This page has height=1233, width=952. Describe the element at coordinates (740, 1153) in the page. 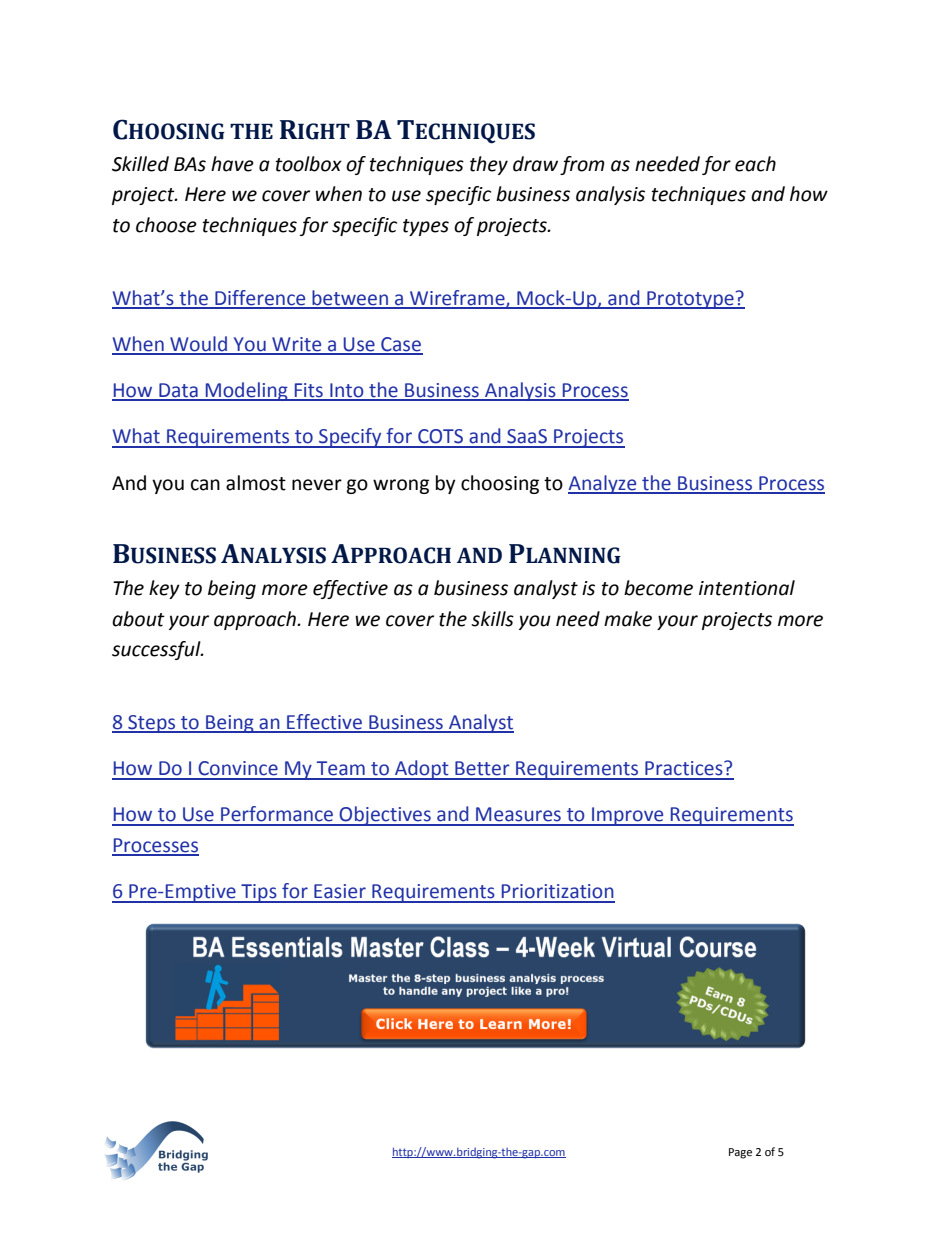

I see `Page` at that location.
